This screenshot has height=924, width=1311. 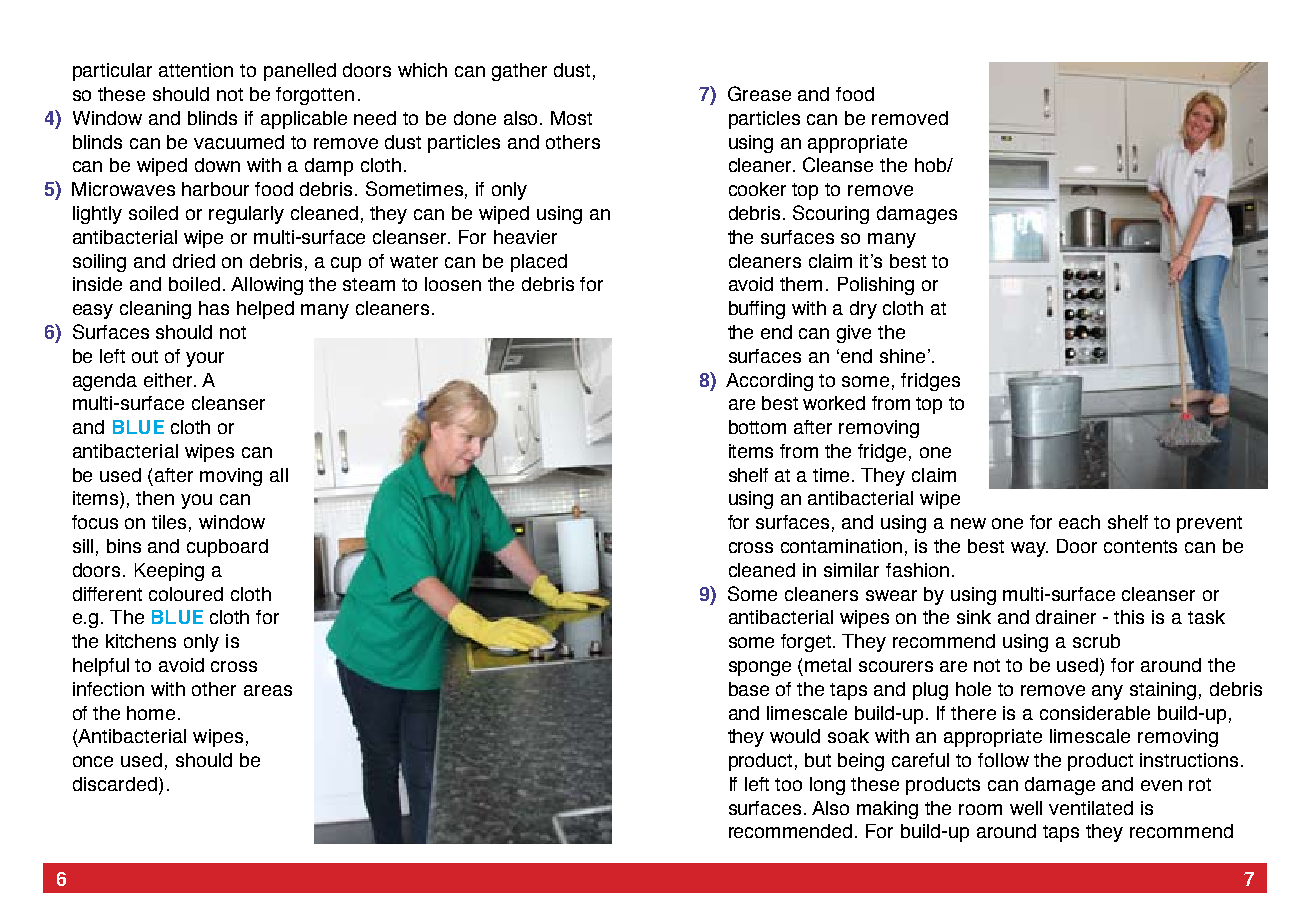 What do you see at coordinates (788, 784) in the screenshot?
I see `too` at bounding box center [788, 784].
